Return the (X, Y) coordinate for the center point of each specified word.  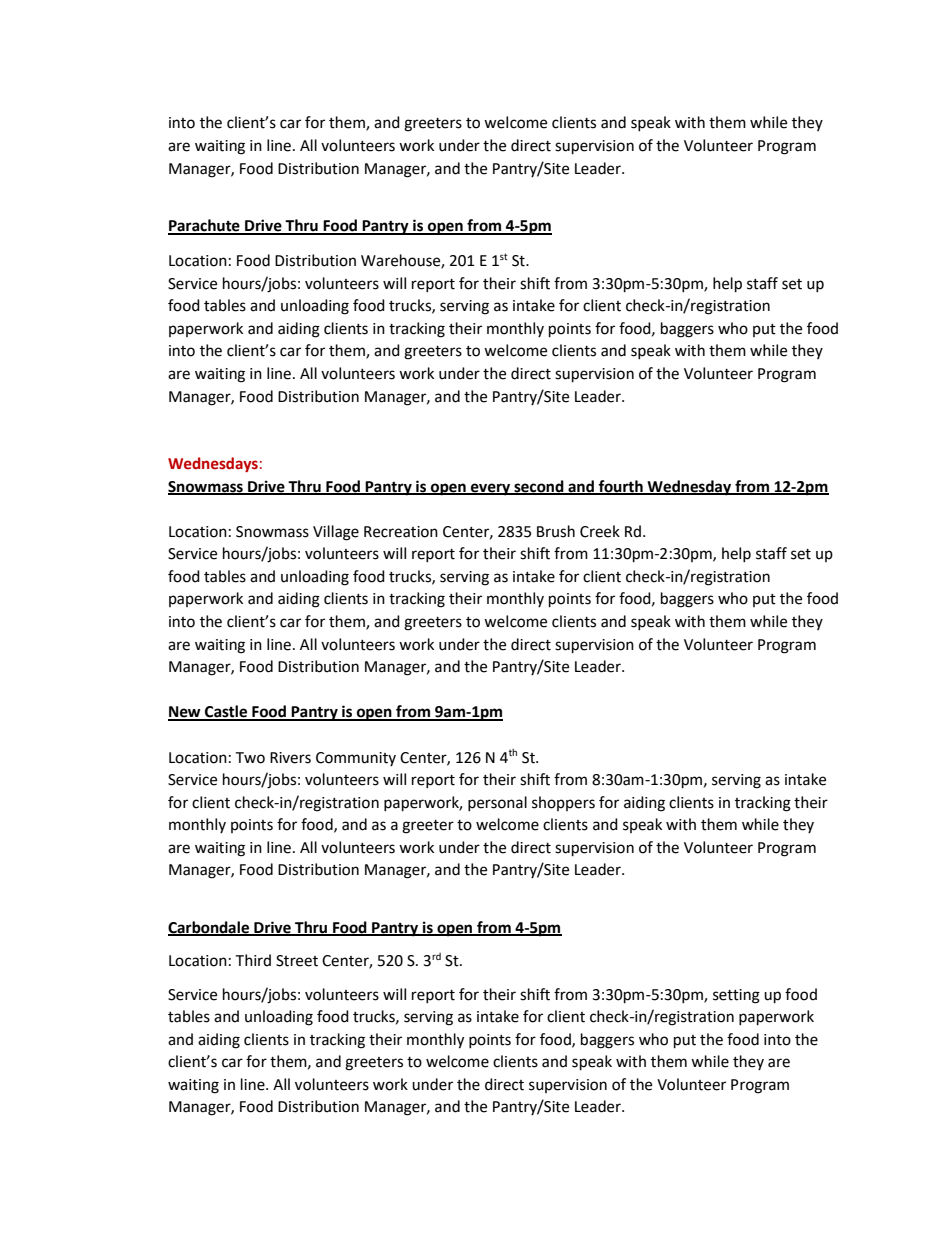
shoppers (563, 803)
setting (736, 996)
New (185, 713)
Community (356, 759)
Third (253, 960)
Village (336, 533)
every (491, 489)
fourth (620, 487)
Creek (600, 531)
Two (250, 758)
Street (297, 961)
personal (497, 803)
